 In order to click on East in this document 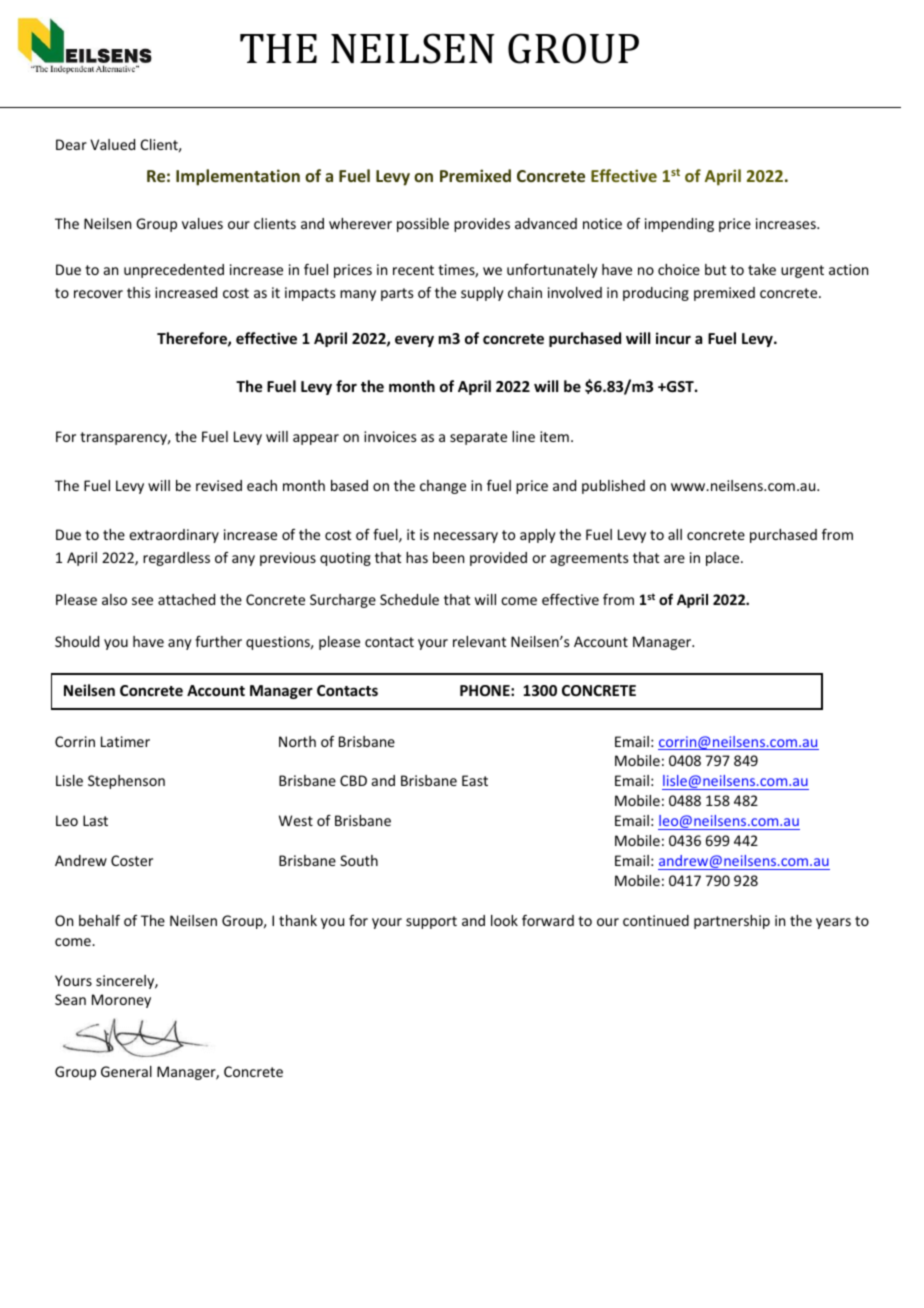, I will do `click(475, 780)`.
